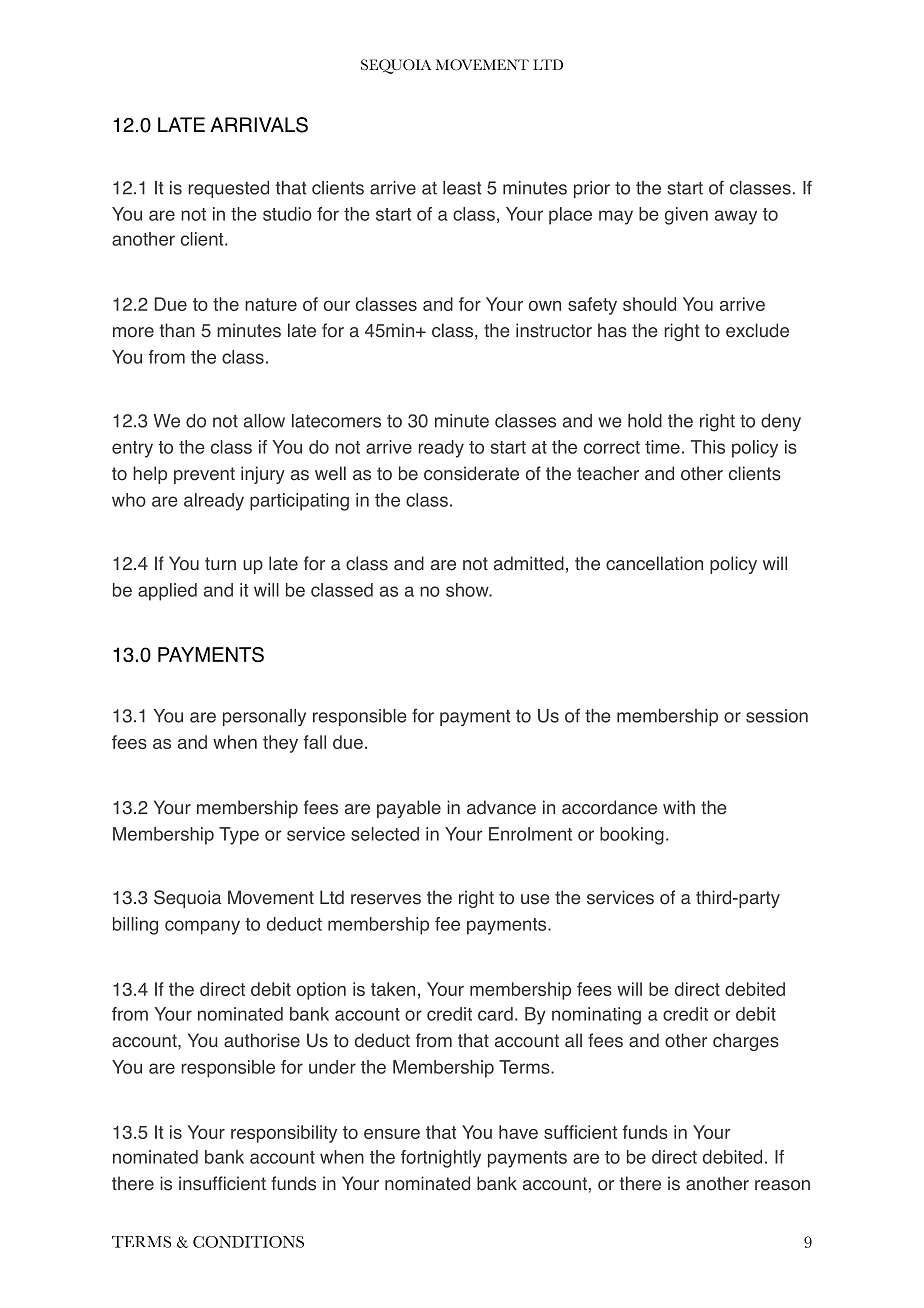 The width and height of the screenshot is (924, 1308). What do you see at coordinates (248, 1242) in the screenshot?
I see `CONDITIONS` at bounding box center [248, 1242].
